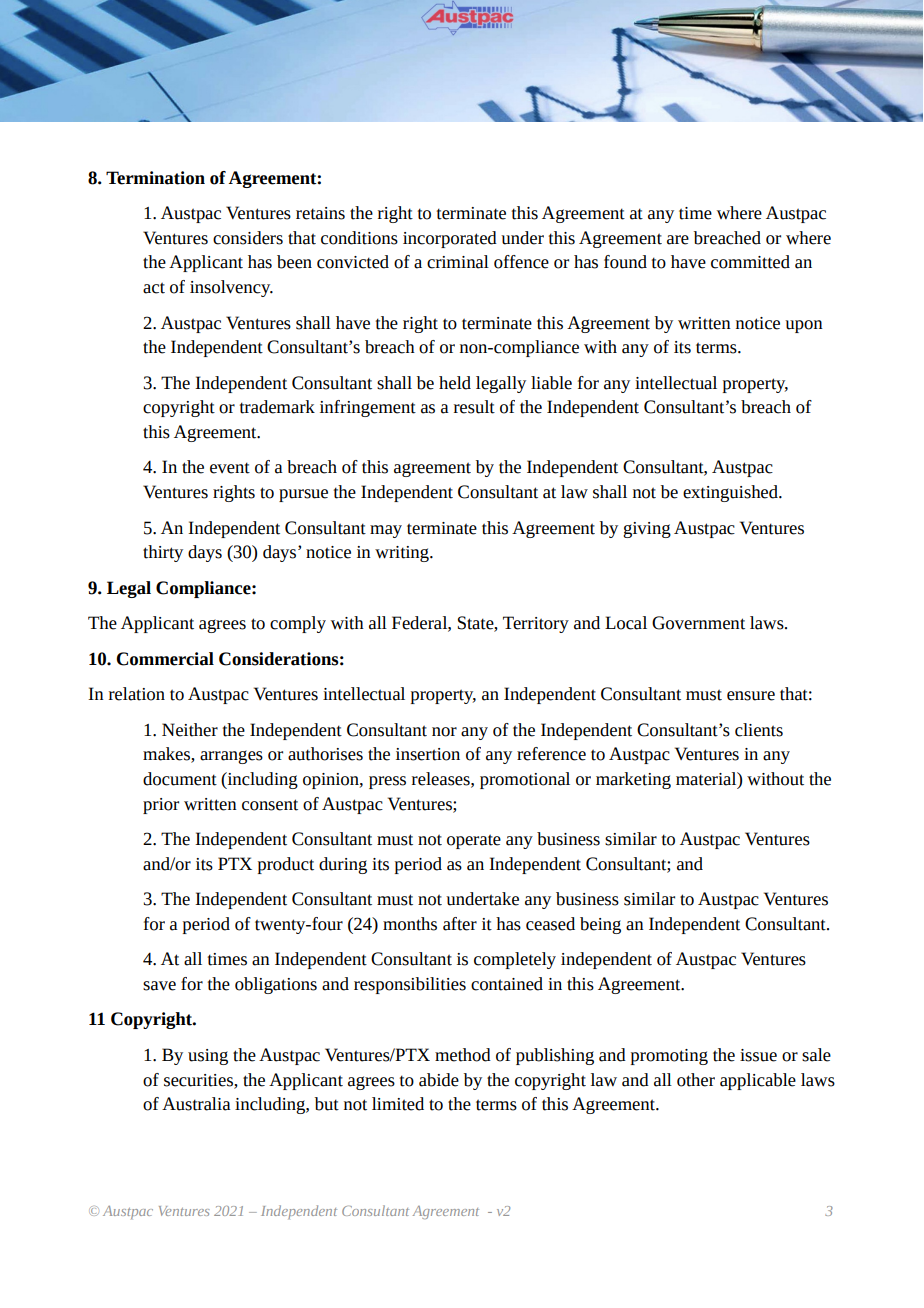 Image resolution: width=924 pixels, height=1308 pixels. I want to click on operate, so click(474, 841).
